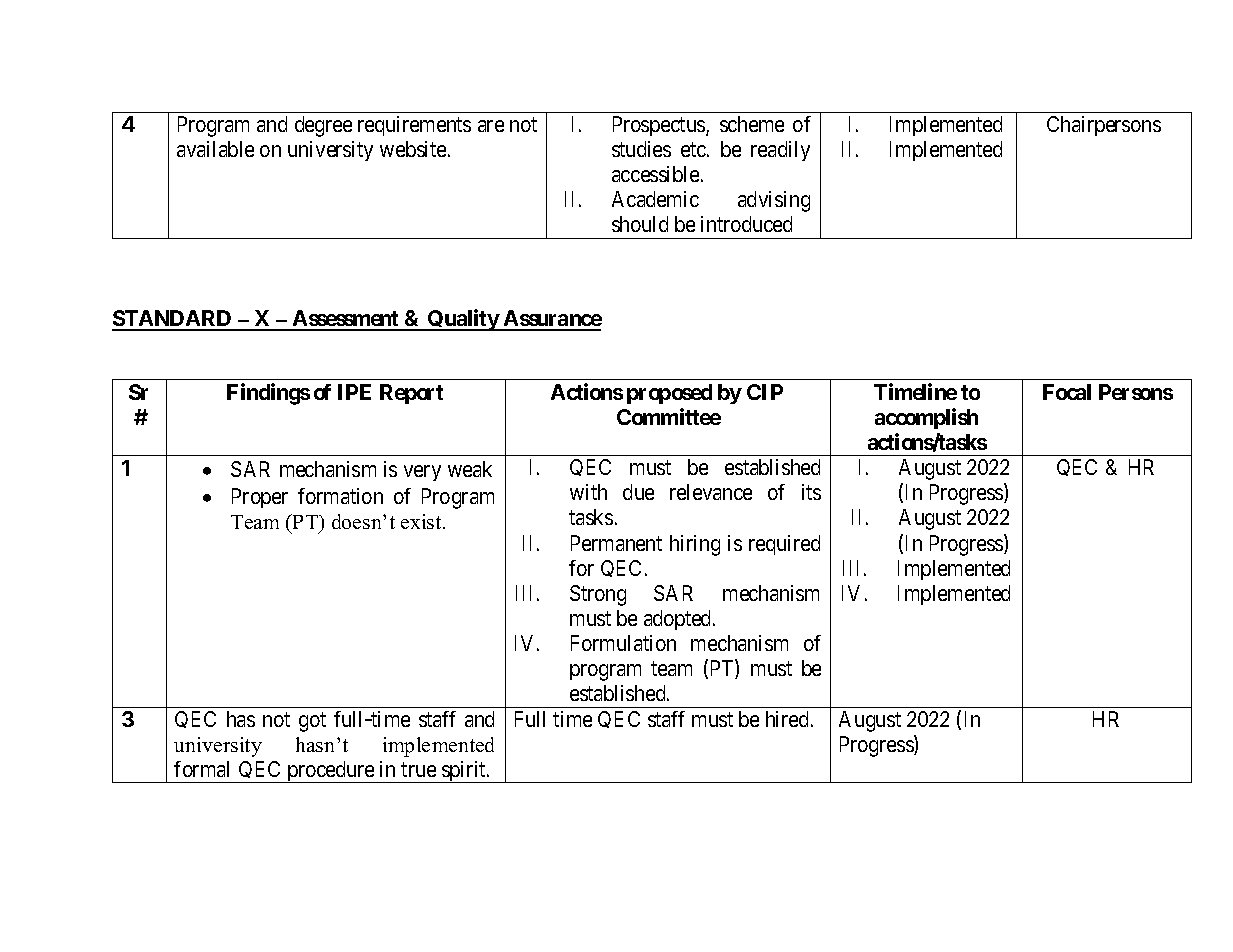  I want to click on Strong, so click(598, 595).
